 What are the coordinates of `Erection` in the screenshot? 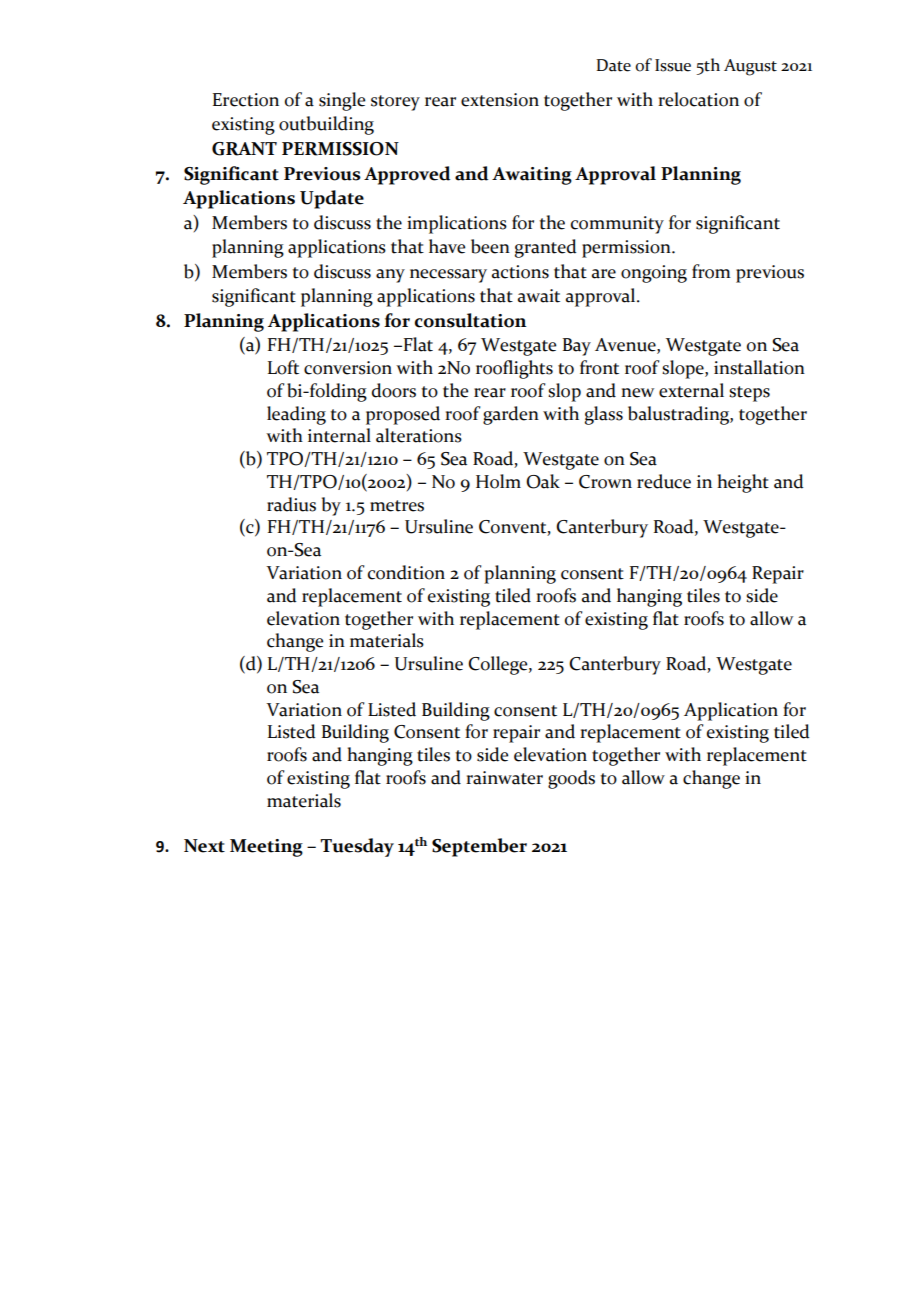 It's located at (246, 100).
